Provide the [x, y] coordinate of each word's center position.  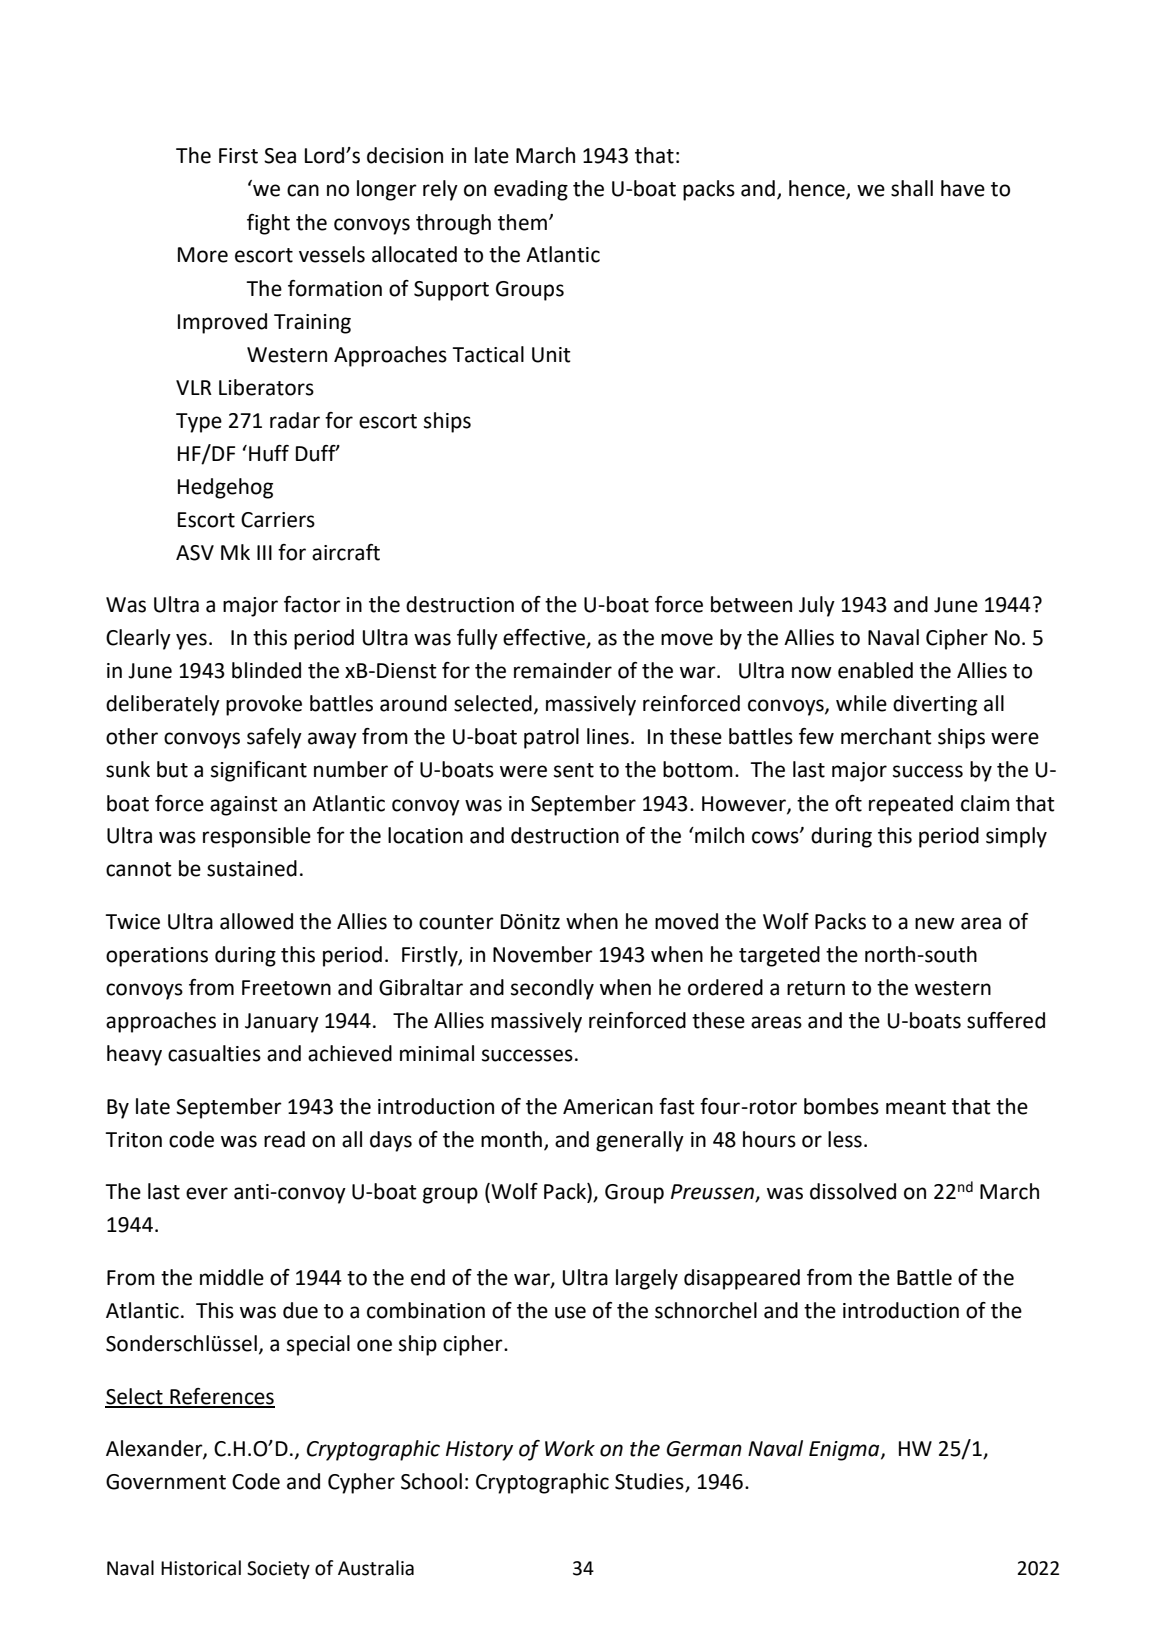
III [264, 552]
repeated [911, 805]
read [284, 1139]
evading [531, 190]
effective [545, 638]
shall [912, 188]
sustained [252, 868]
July [817, 606]
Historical [201, 1568]
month [511, 1139]
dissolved [853, 1191]
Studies [650, 1482]
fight [268, 224]
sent [574, 770]
